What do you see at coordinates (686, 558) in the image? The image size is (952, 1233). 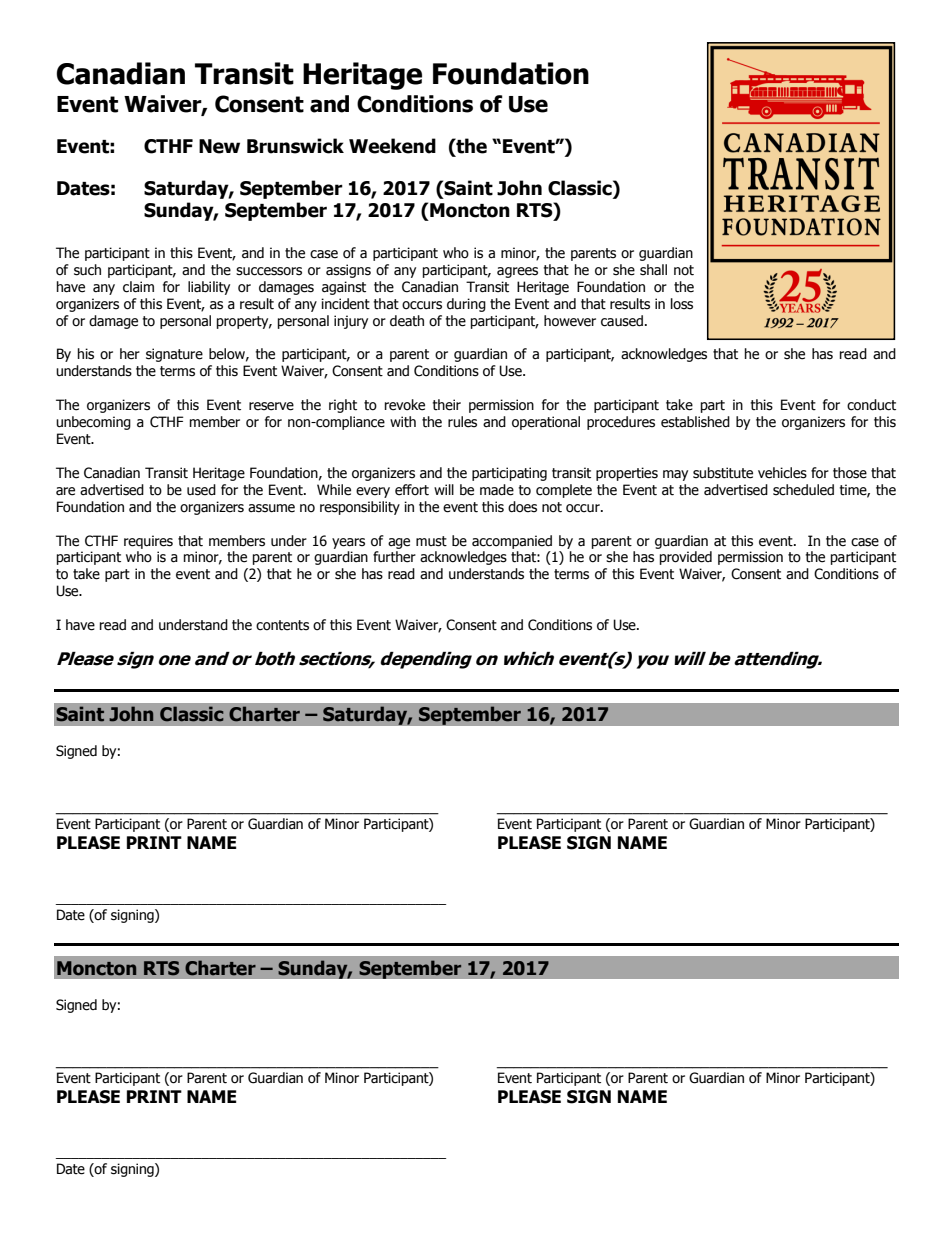 I see `provided` at bounding box center [686, 558].
